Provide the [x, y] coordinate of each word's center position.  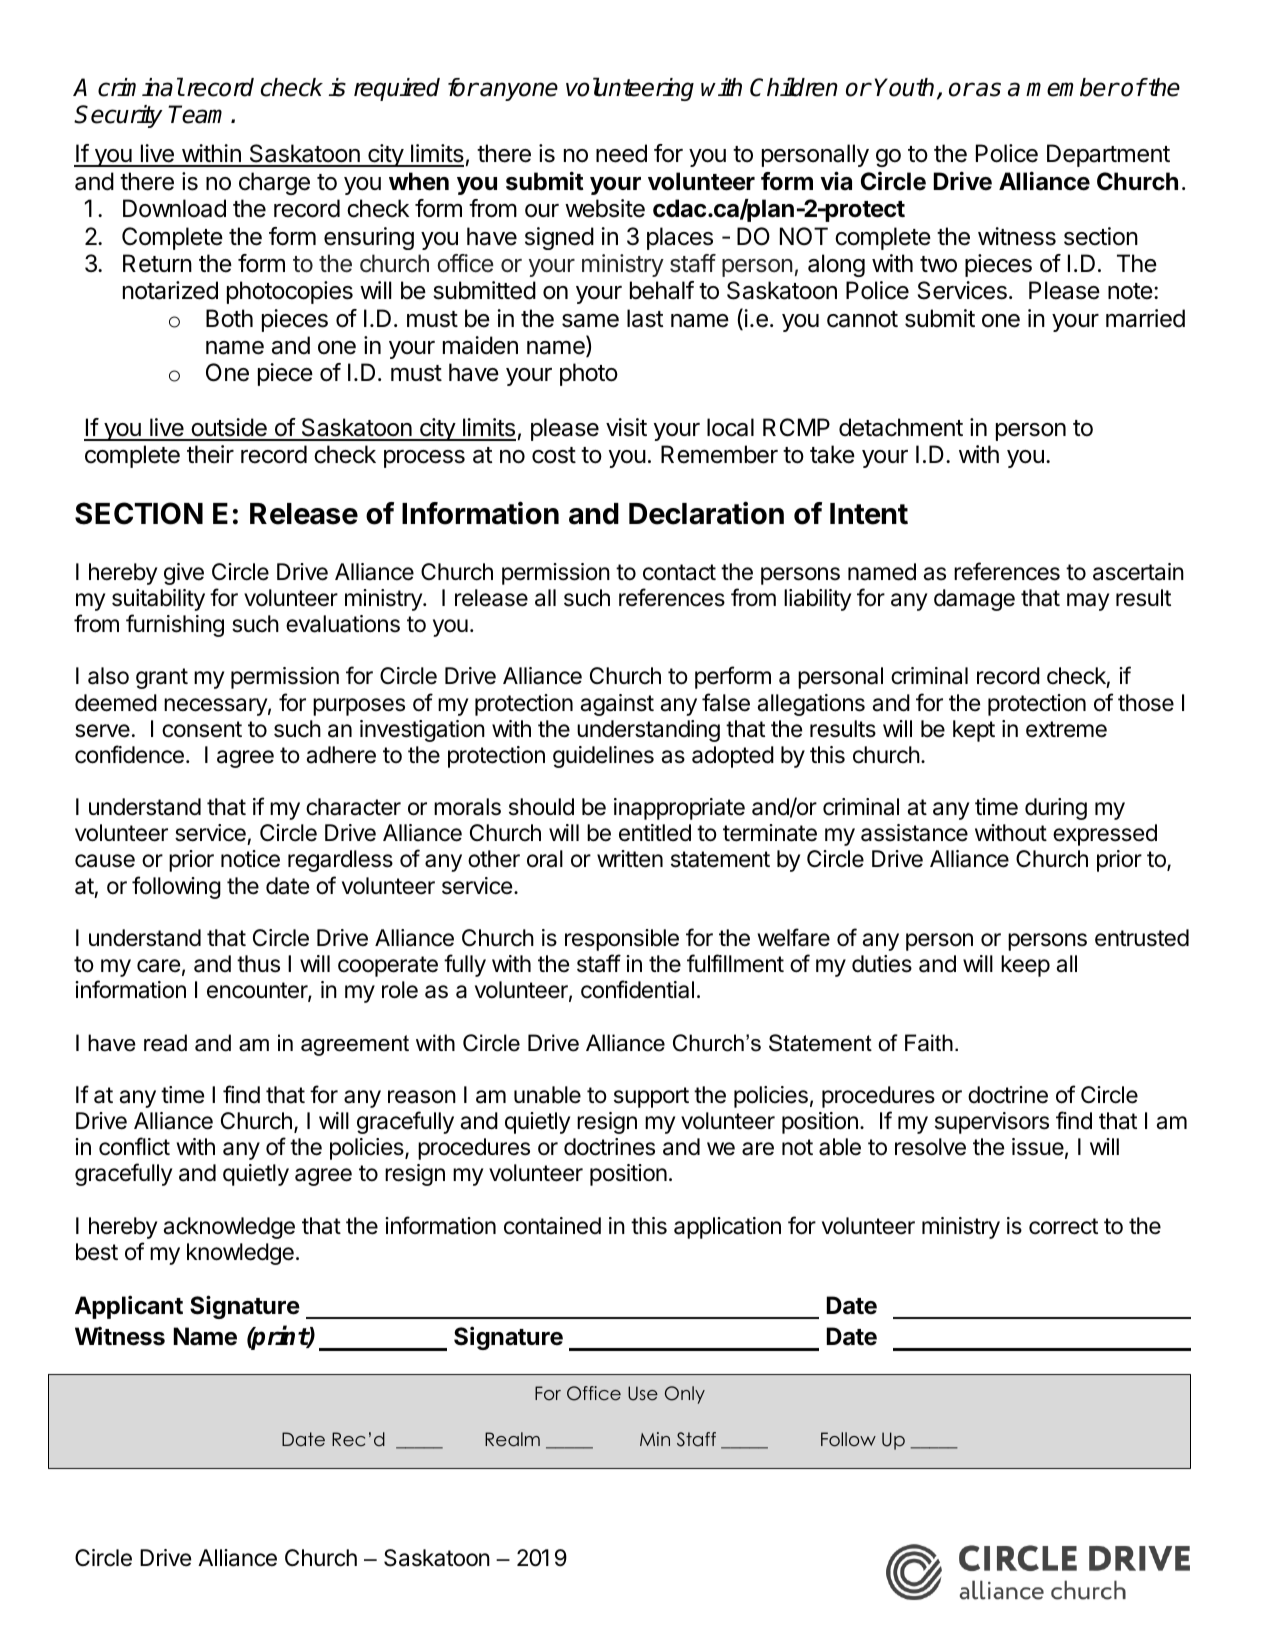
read [165, 1043]
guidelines [603, 757]
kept [974, 731]
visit [626, 427]
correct [1063, 1226]
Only [685, 1395]
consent [202, 729]
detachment [901, 427]
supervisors [992, 1123]
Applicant [129, 1307]
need [621, 153]
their [210, 454]
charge [274, 183]
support [651, 1097]
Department [1108, 155]
